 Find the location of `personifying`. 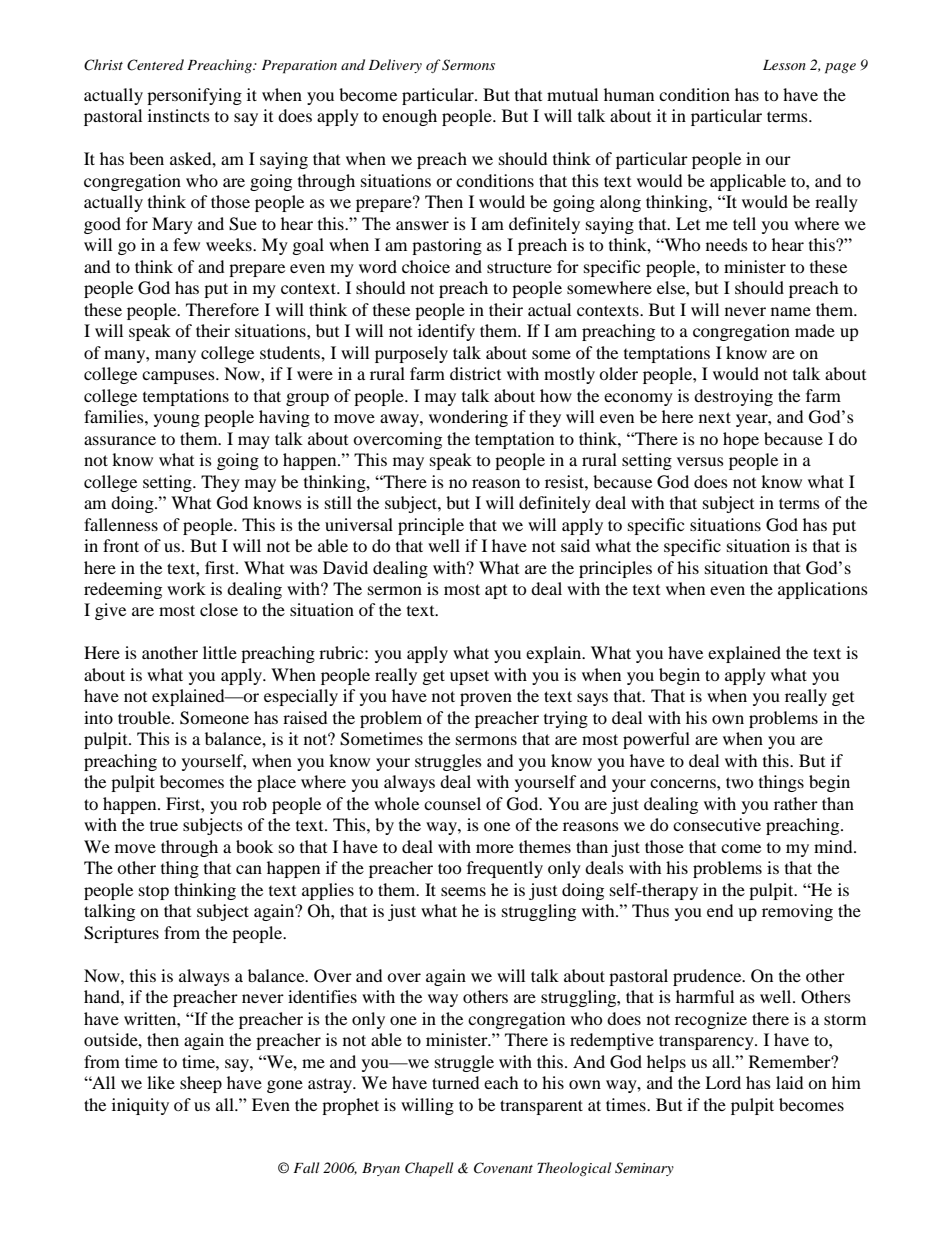

personifying is located at coordinates (194, 96).
